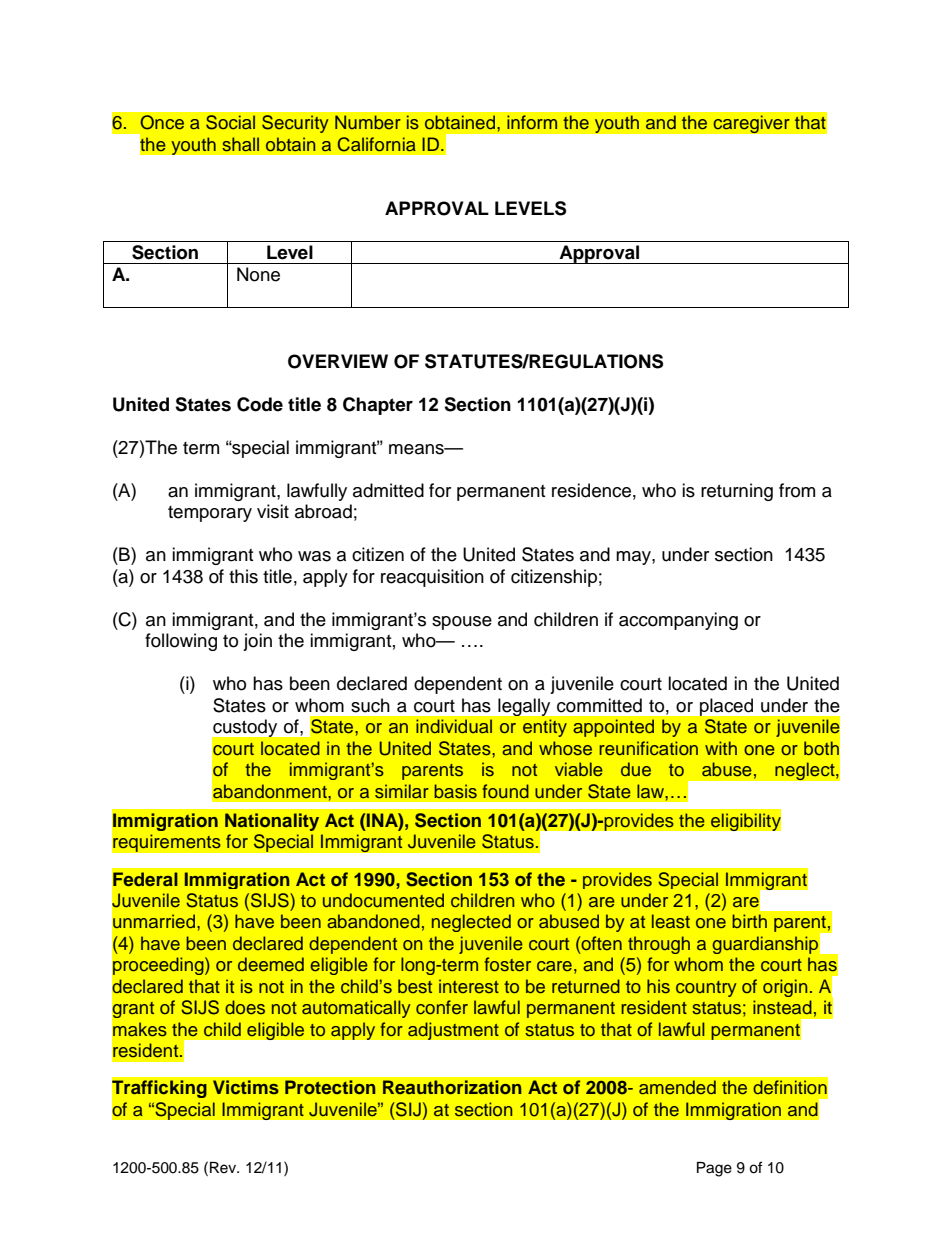 This screenshot has height=1233, width=952. What do you see at coordinates (224, 1168) in the screenshot?
I see `Rev` at bounding box center [224, 1168].
